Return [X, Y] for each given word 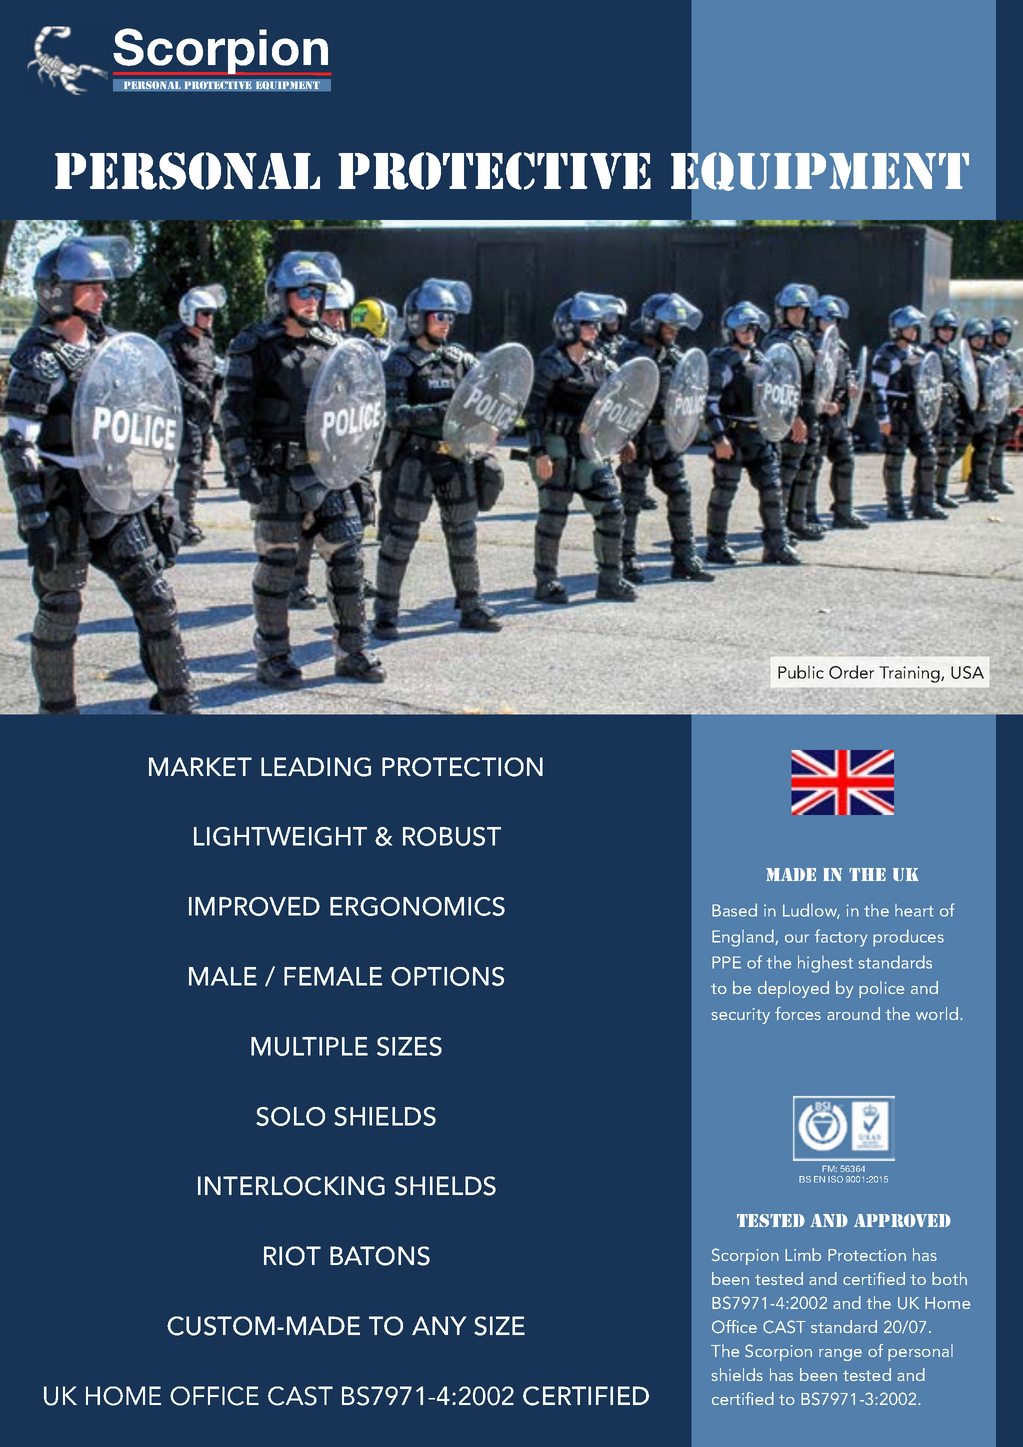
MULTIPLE [309, 1046]
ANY [439, 1325]
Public [801, 672]
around [853, 1013]
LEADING [316, 767]
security [741, 1016]
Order [851, 672]
